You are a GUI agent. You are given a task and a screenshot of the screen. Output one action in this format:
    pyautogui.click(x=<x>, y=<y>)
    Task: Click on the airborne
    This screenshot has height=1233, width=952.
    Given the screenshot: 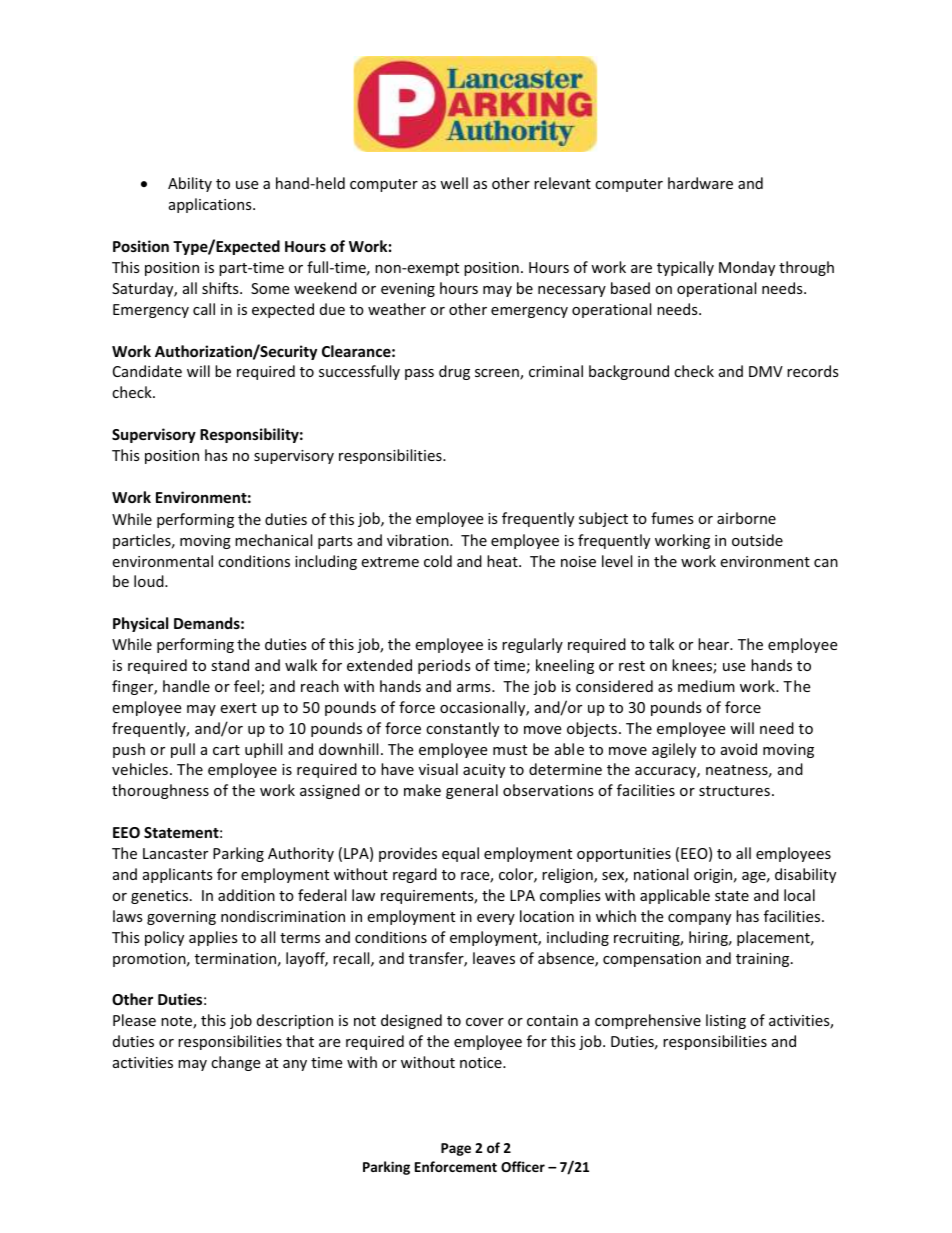 What is the action you would take?
    pyautogui.click(x=746, y=518)
